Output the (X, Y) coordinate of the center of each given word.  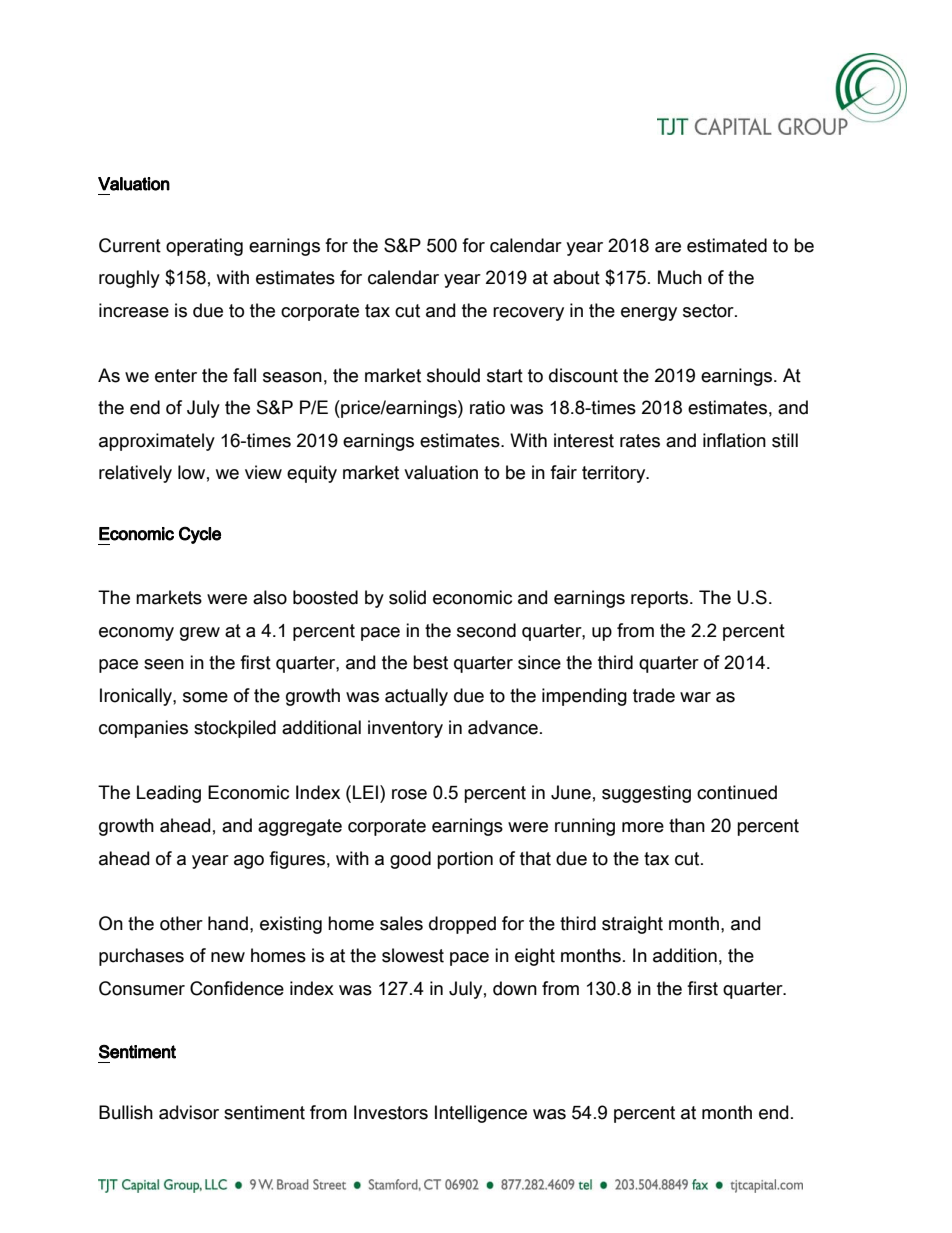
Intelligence (481, 1114)
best (430, 662)
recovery (528, 314)
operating (204, 247)
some (205, 697)
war (695, 697)
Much (680, 277)
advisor (189, 1112)
